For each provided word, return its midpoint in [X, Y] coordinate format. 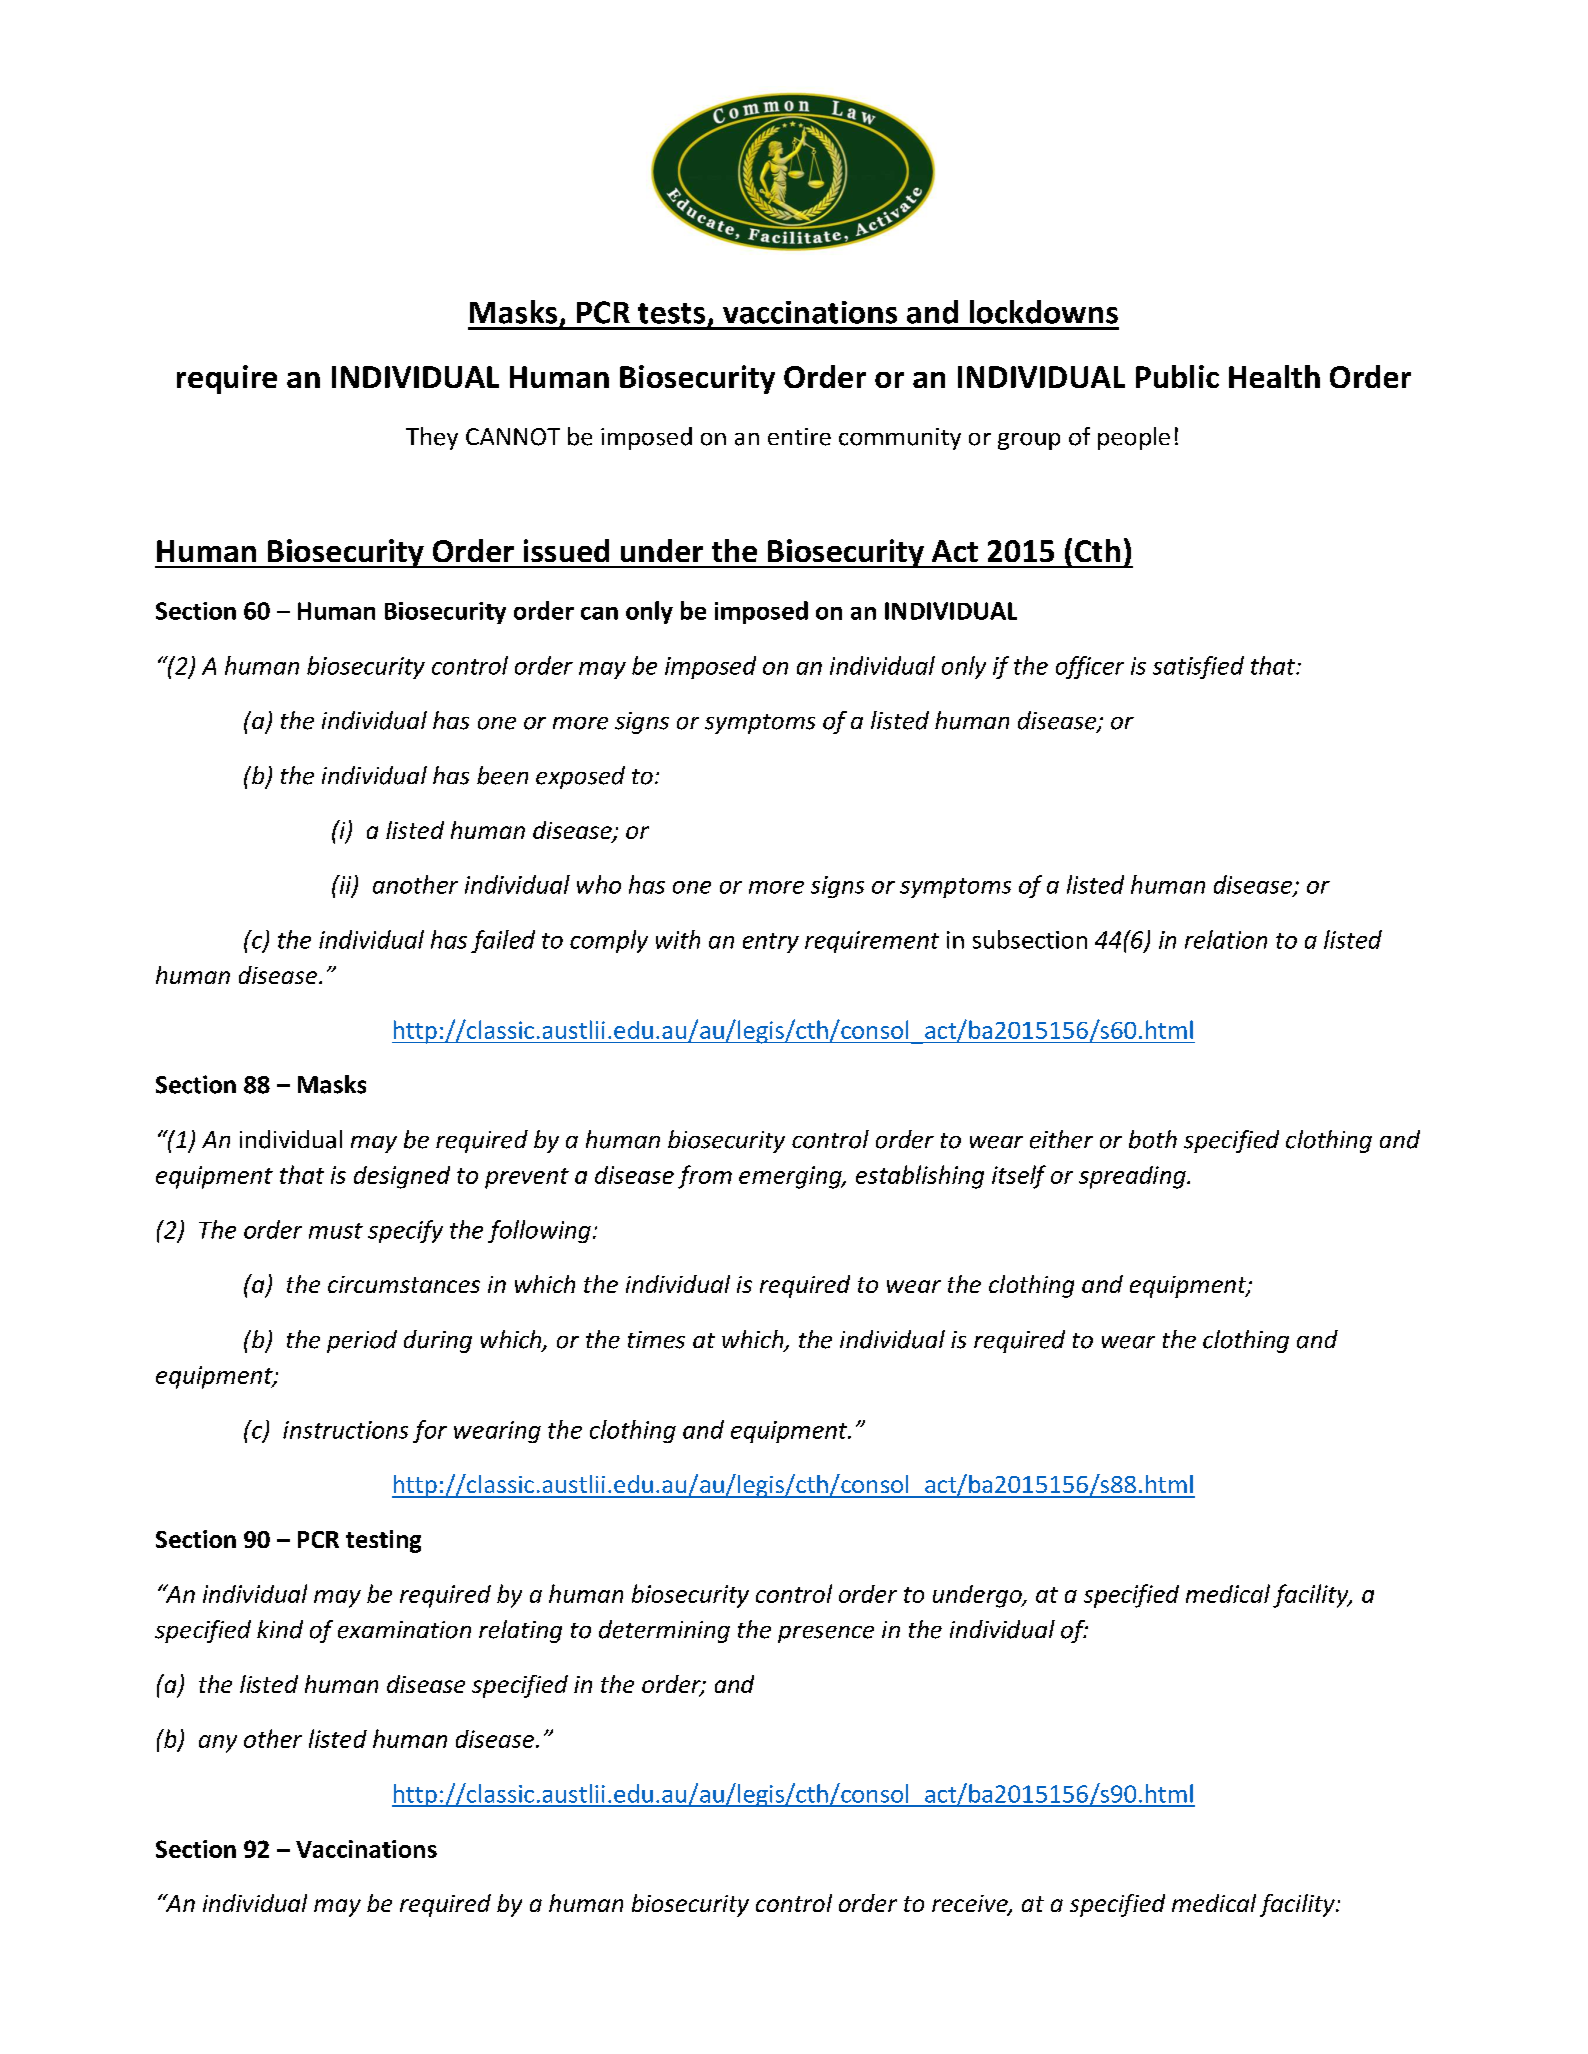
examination [404, 1630]
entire [799, 437]
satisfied [1198, 667]
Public [1177, 376]
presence [826, 1634]
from [705, 1177]
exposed [580, 777]
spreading [1133, 1177]
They [432, 438]
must [336, 1231]
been [502, 775]
